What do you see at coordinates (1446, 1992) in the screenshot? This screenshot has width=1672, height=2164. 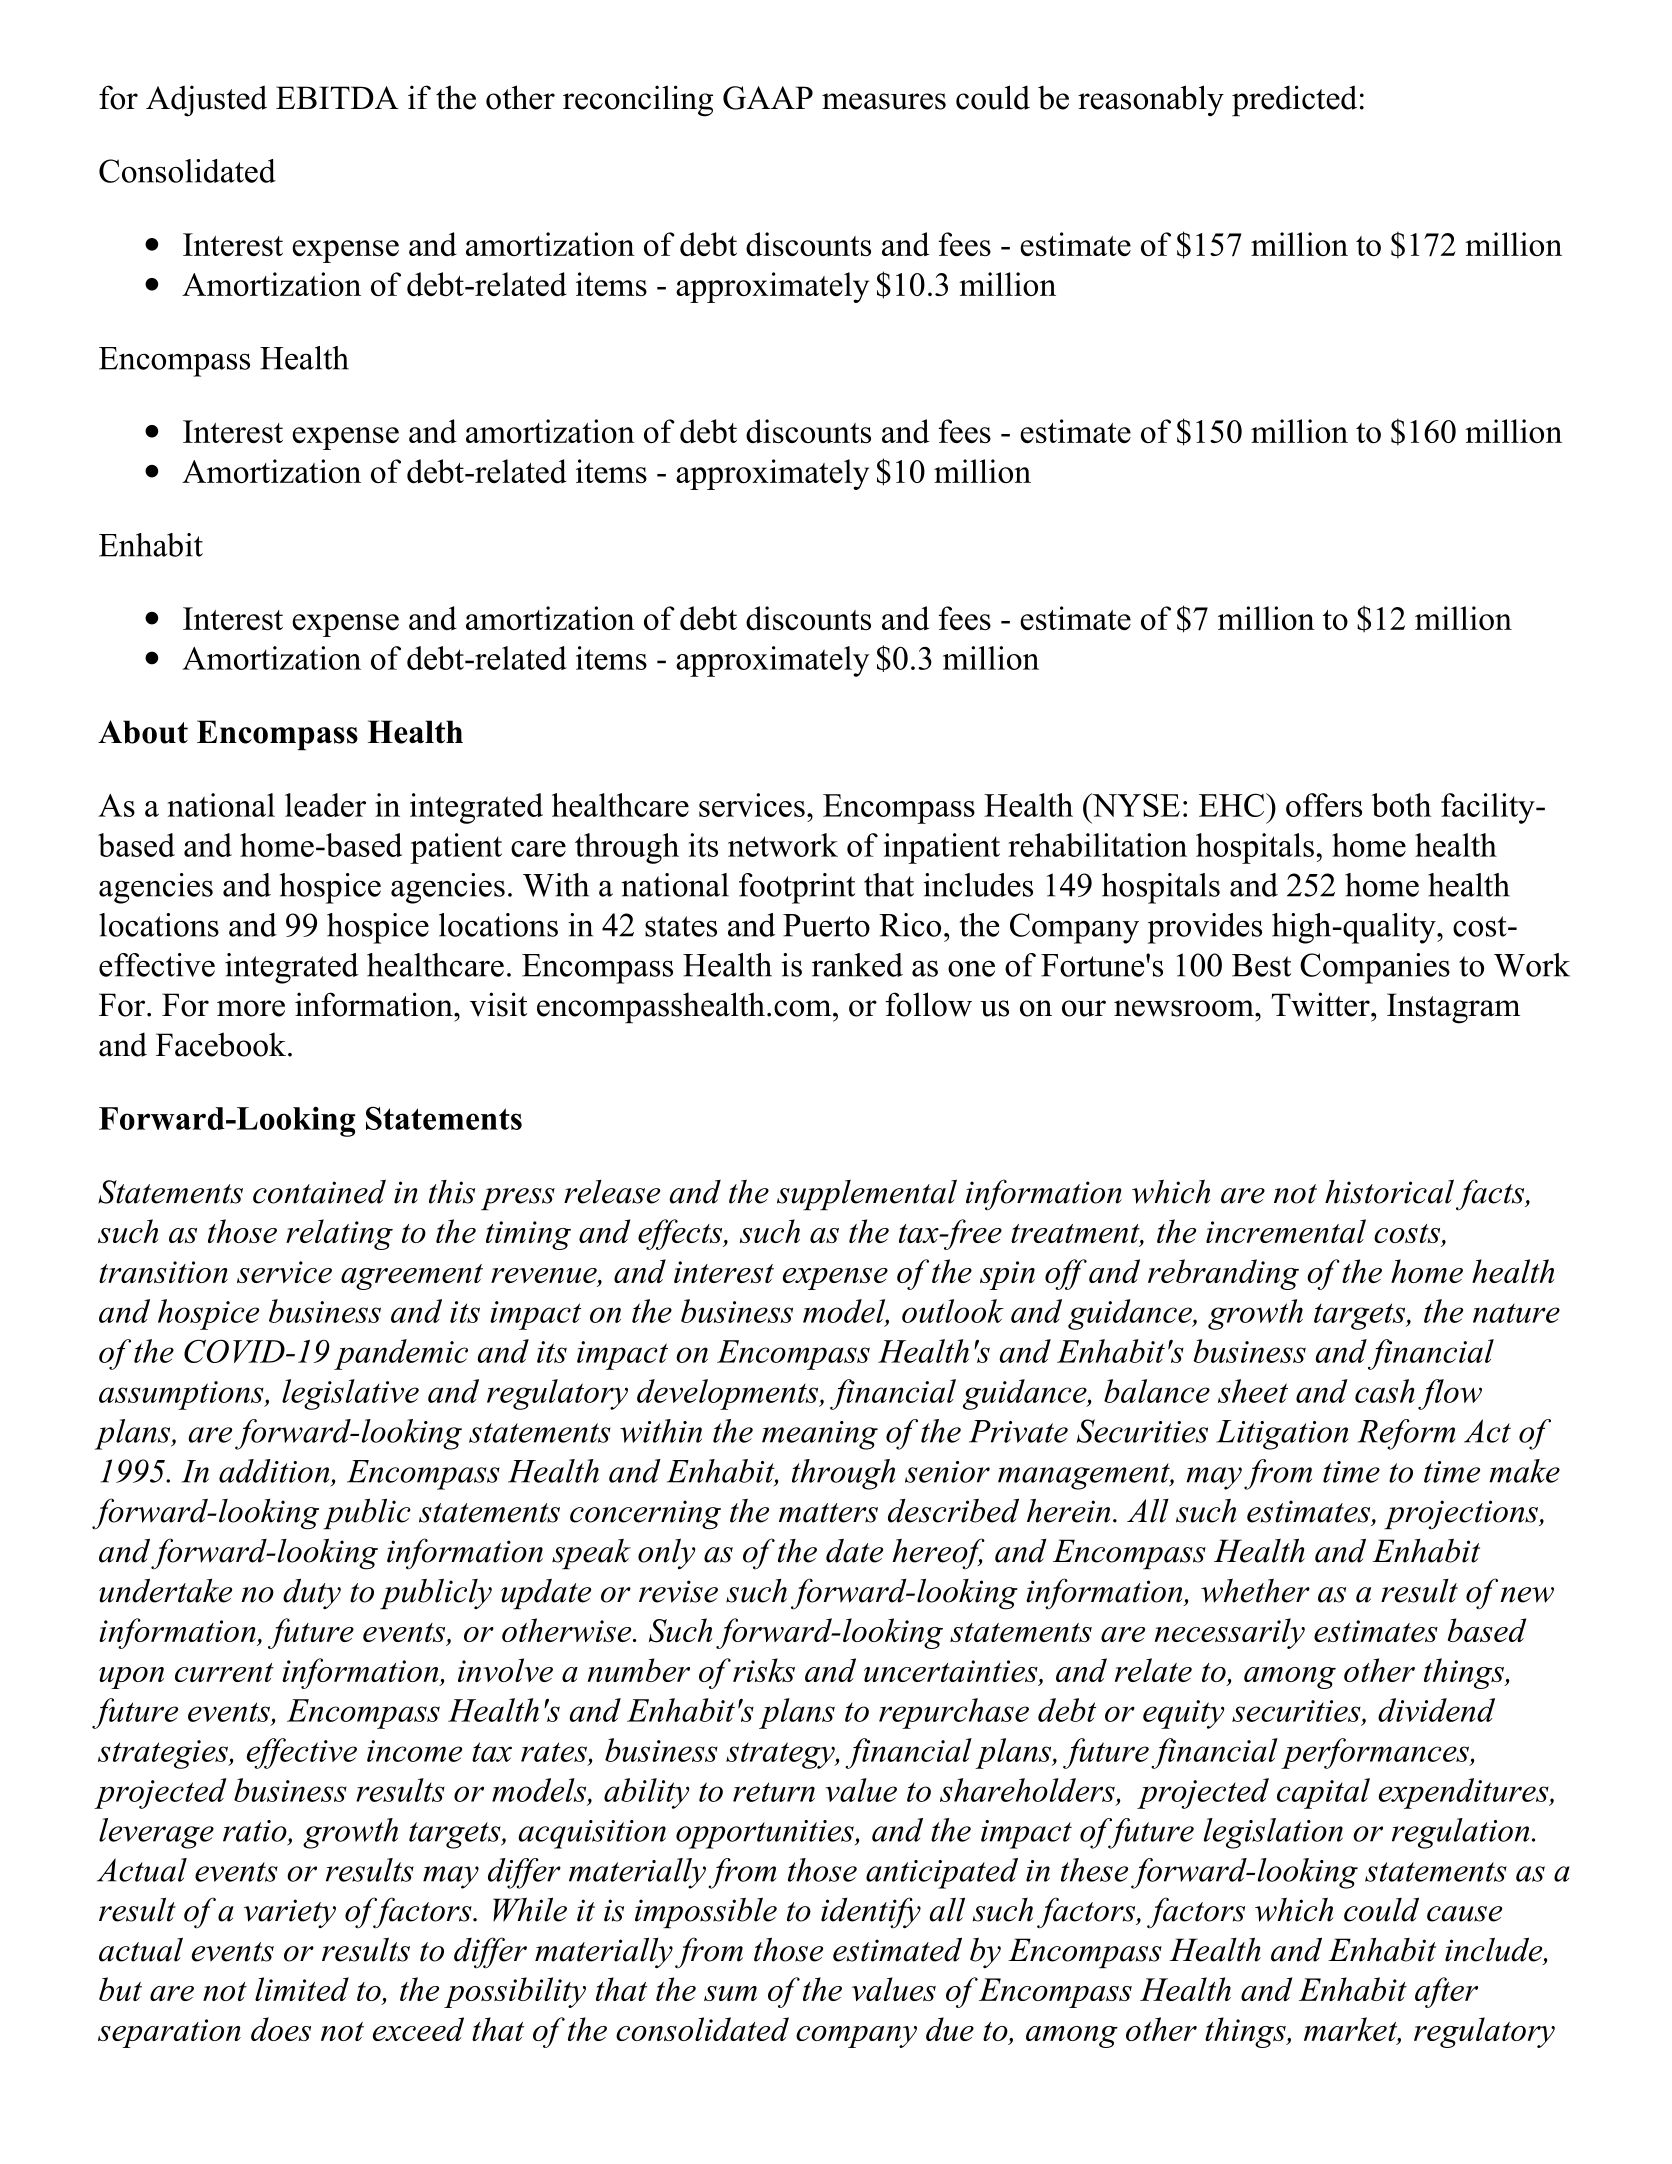 I see `after` at bounding box center [1446, 1992].
